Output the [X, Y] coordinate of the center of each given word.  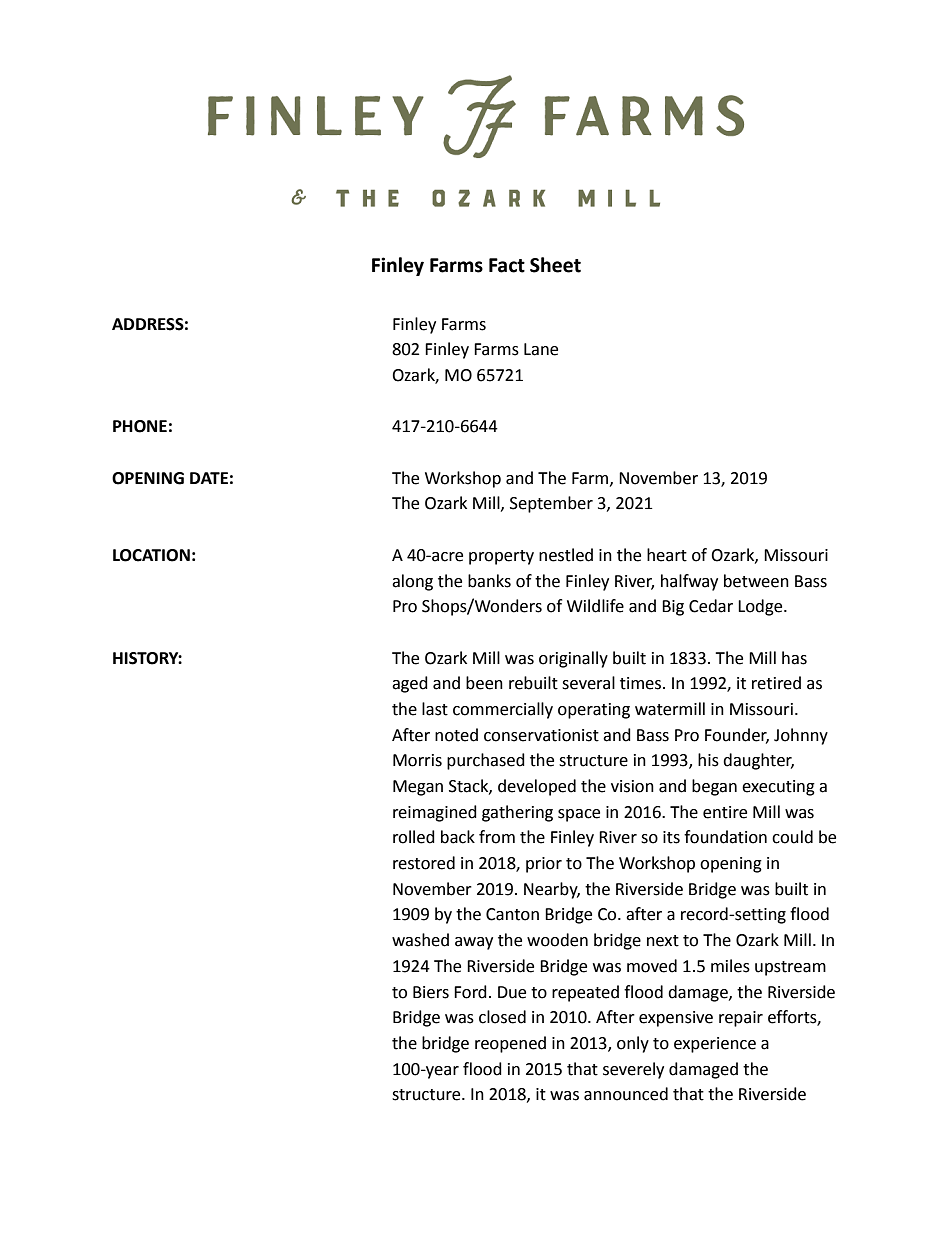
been [484, 683]
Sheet [555, 265]
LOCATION [151, 555]
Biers [431, 992]
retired [776, 683]
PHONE [140, 426]
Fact [507, 265]
